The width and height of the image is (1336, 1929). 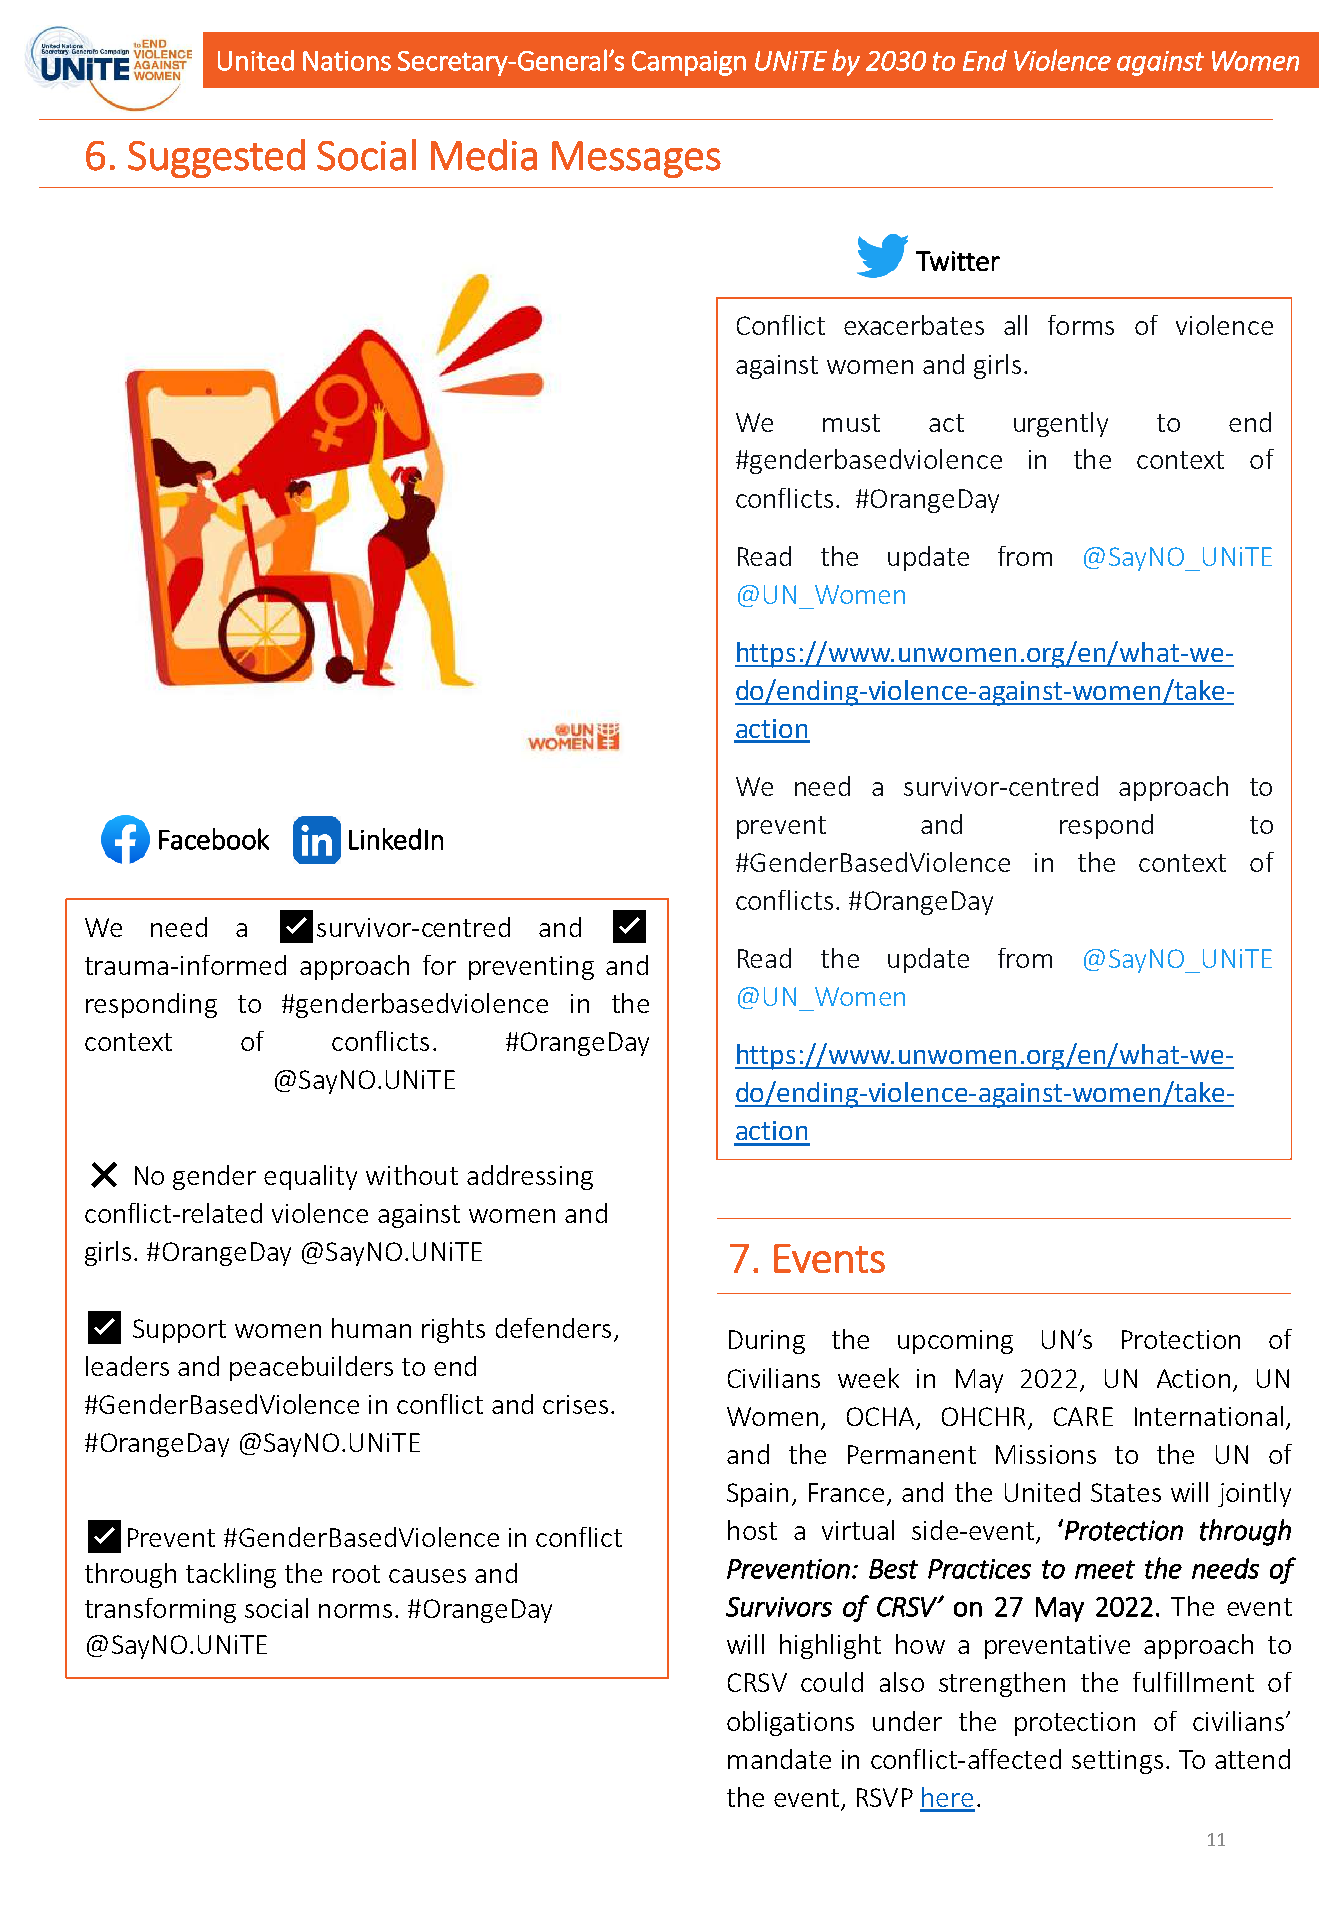 I want to click on Campaign, so click(x=689, y=63).
